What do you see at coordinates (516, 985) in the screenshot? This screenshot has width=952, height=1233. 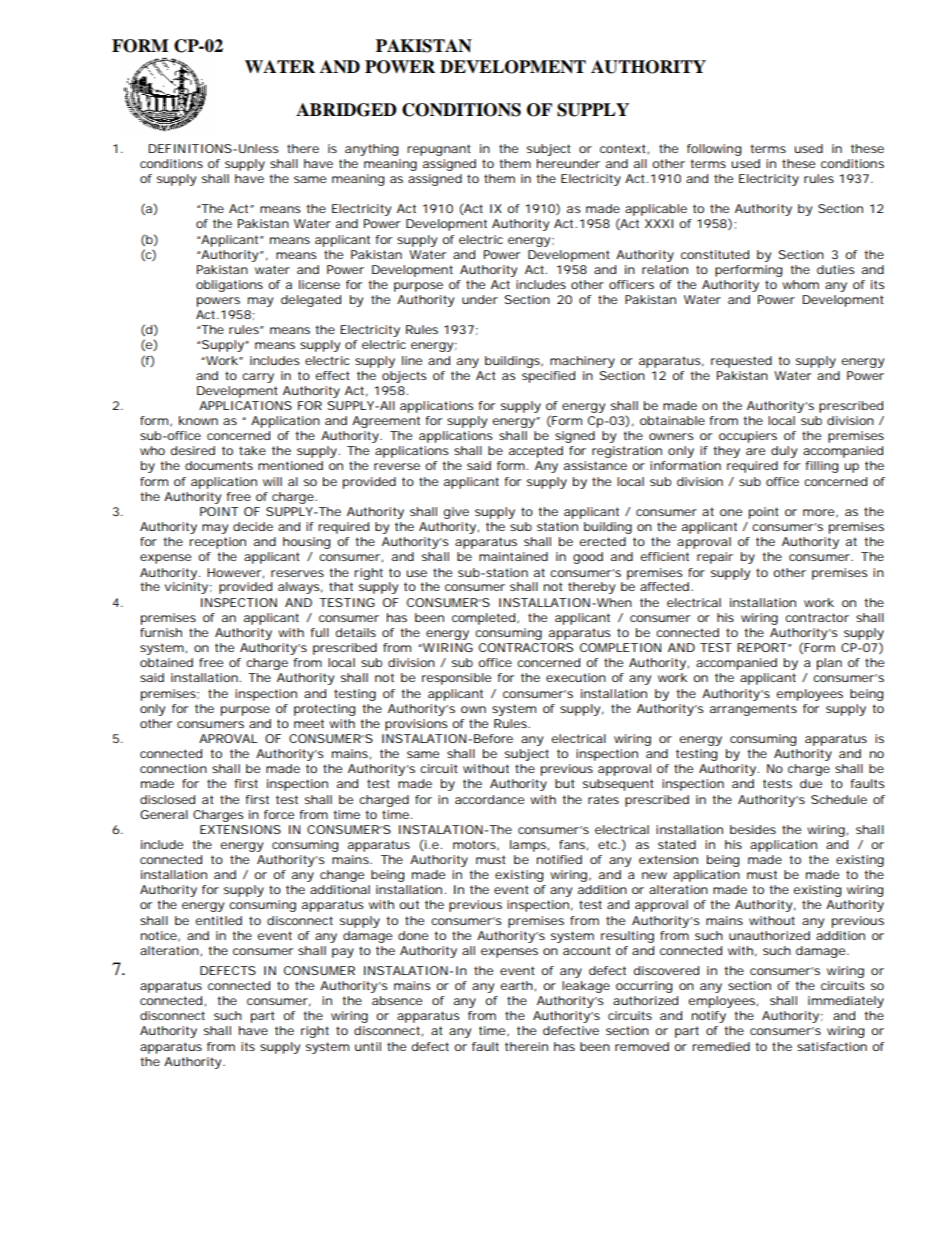 I see `earth` at bounding box center [516, 985].
